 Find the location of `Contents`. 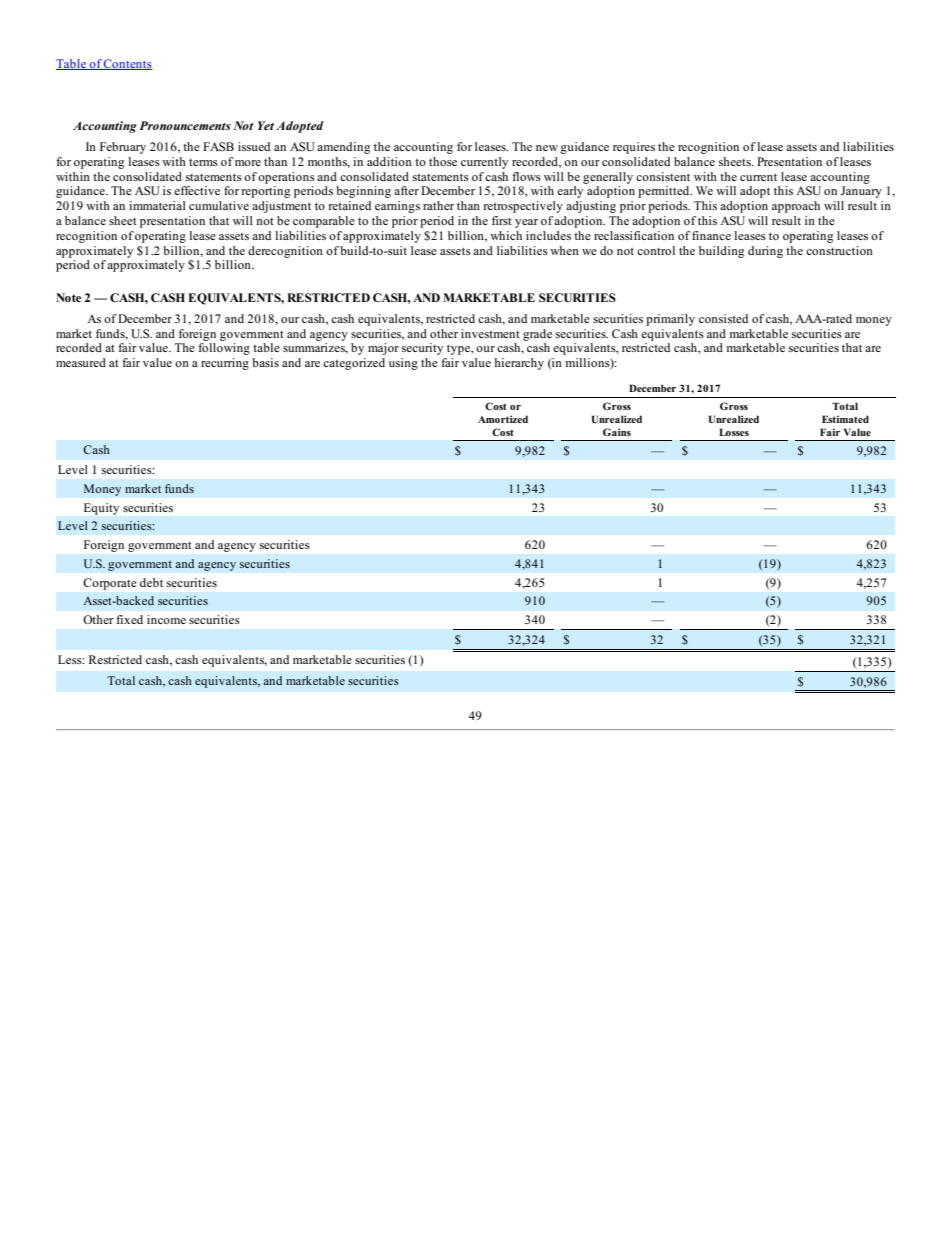

Contents is located at coordinates (127, 64).
